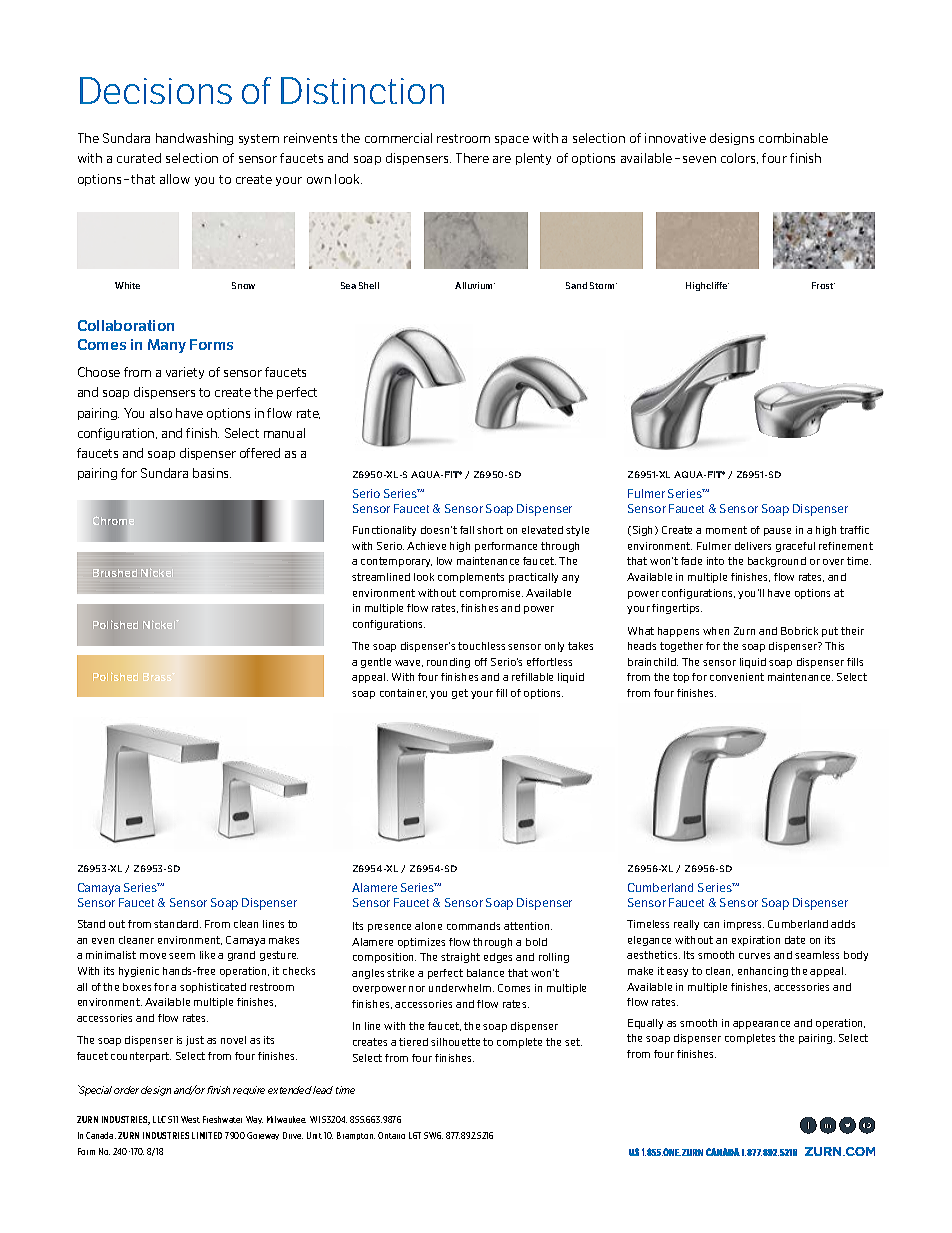  Describe the element at coordinates (716, 631) in the screenshot. I see `when` at that location.
